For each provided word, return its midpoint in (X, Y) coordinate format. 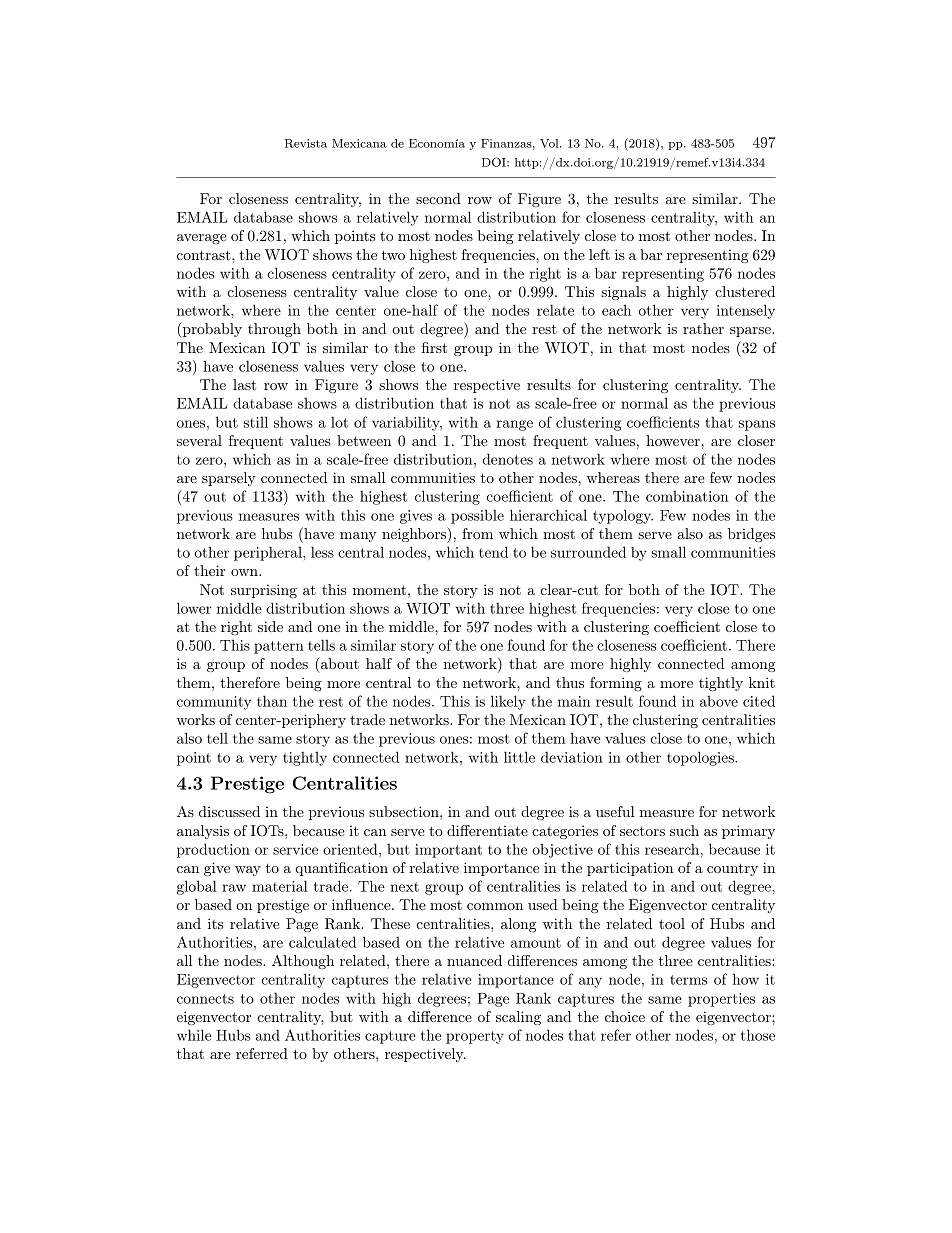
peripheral (269, 553)
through (274, 330)
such (684, 830)
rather (703, 328)
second (438, 198)
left (599, 254)
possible (477, 516)
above (719, 701)
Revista (306, 143)
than (272, 701)
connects (205, 999)
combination (687, 496)
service (295, 849)
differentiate (487, 830)
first (434, 347)
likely (508, 702)
